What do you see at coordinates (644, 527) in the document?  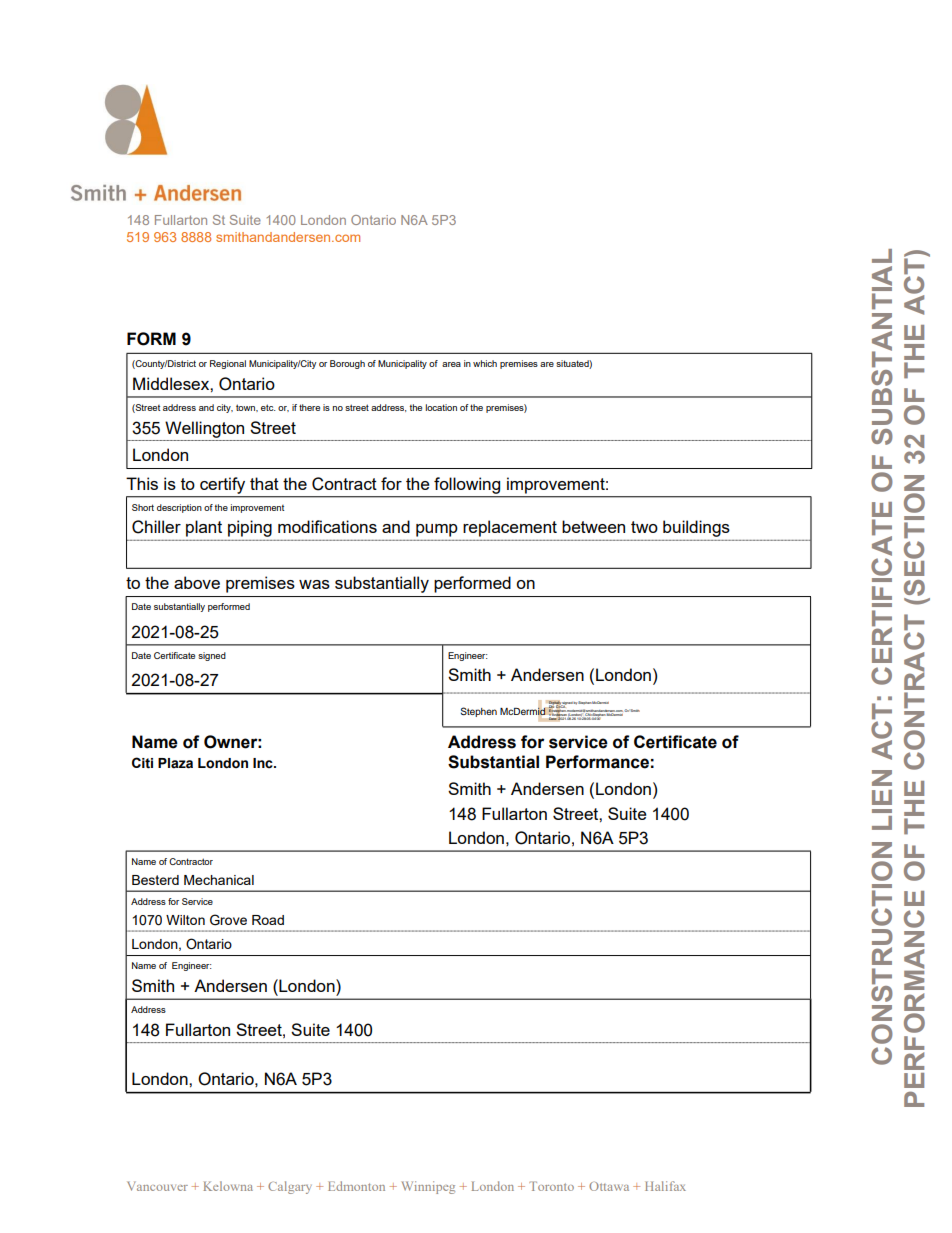 I see `two` at bounding box center [644, 527].
